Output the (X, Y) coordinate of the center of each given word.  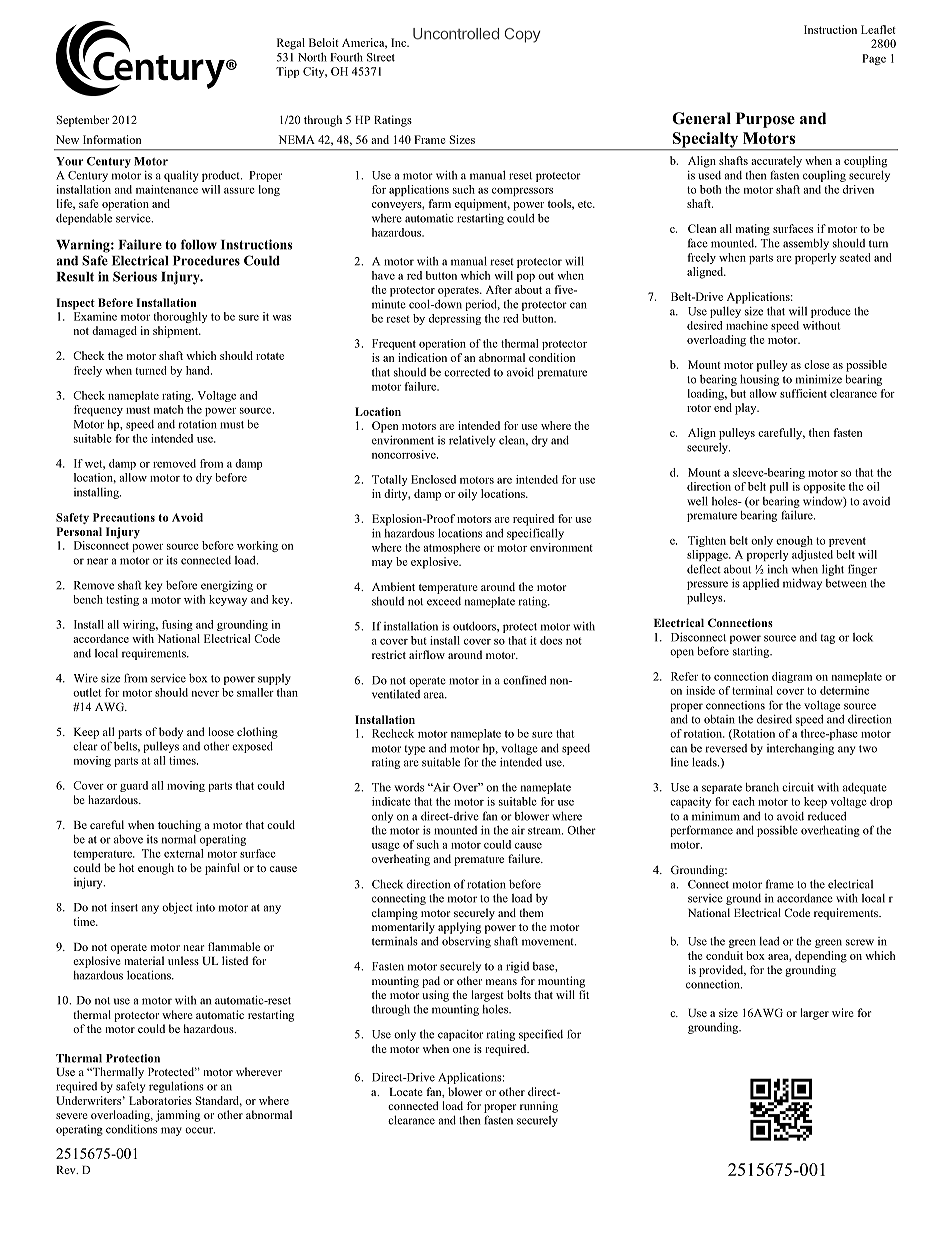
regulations (176, 1087)
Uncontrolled (456, 34)
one (461, 1050)
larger (814, 1014)
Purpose (765, 120)
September (83, 121)
